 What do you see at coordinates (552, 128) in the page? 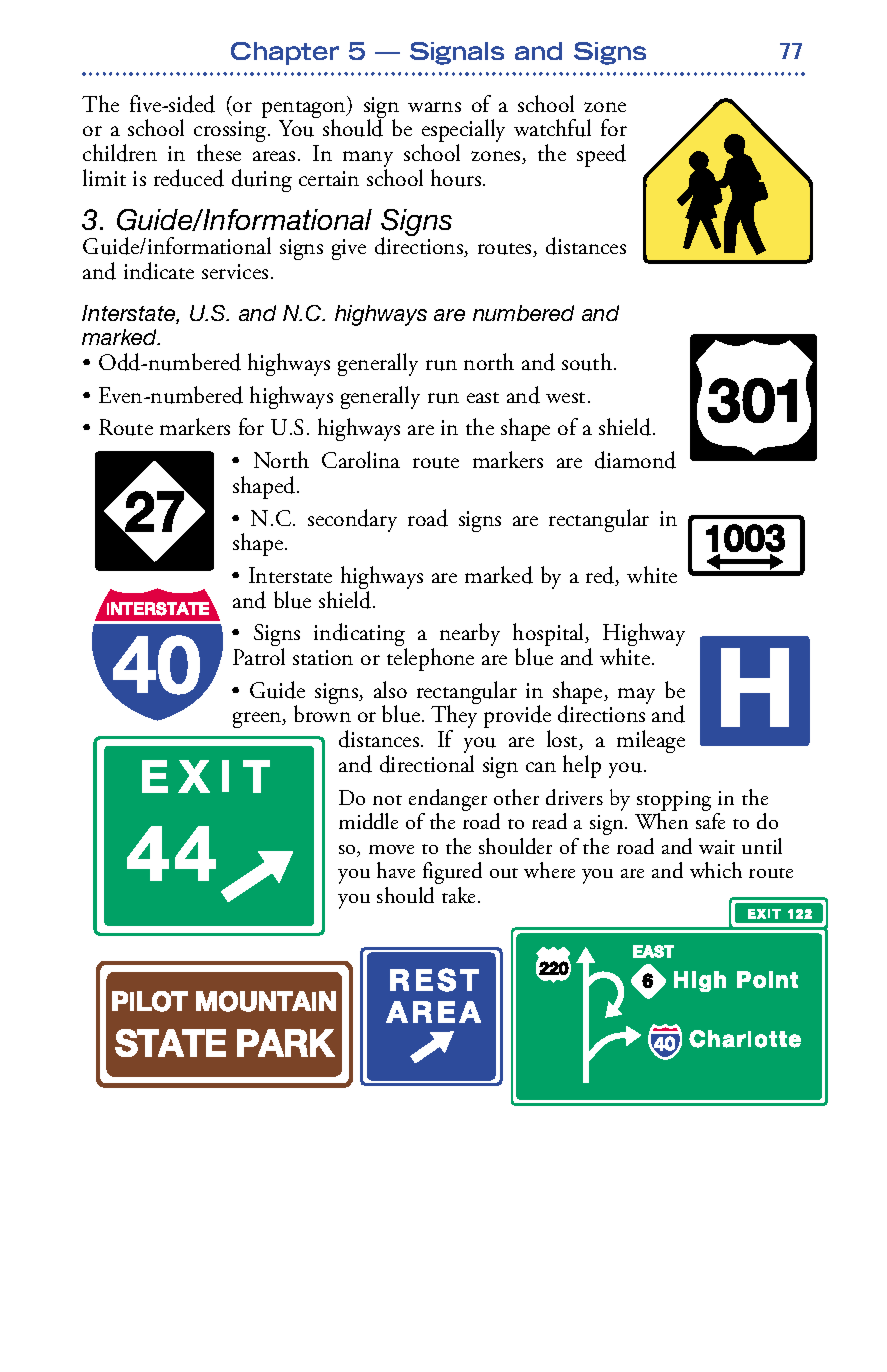
I see `watchful` at bounding box center [552, 128].
